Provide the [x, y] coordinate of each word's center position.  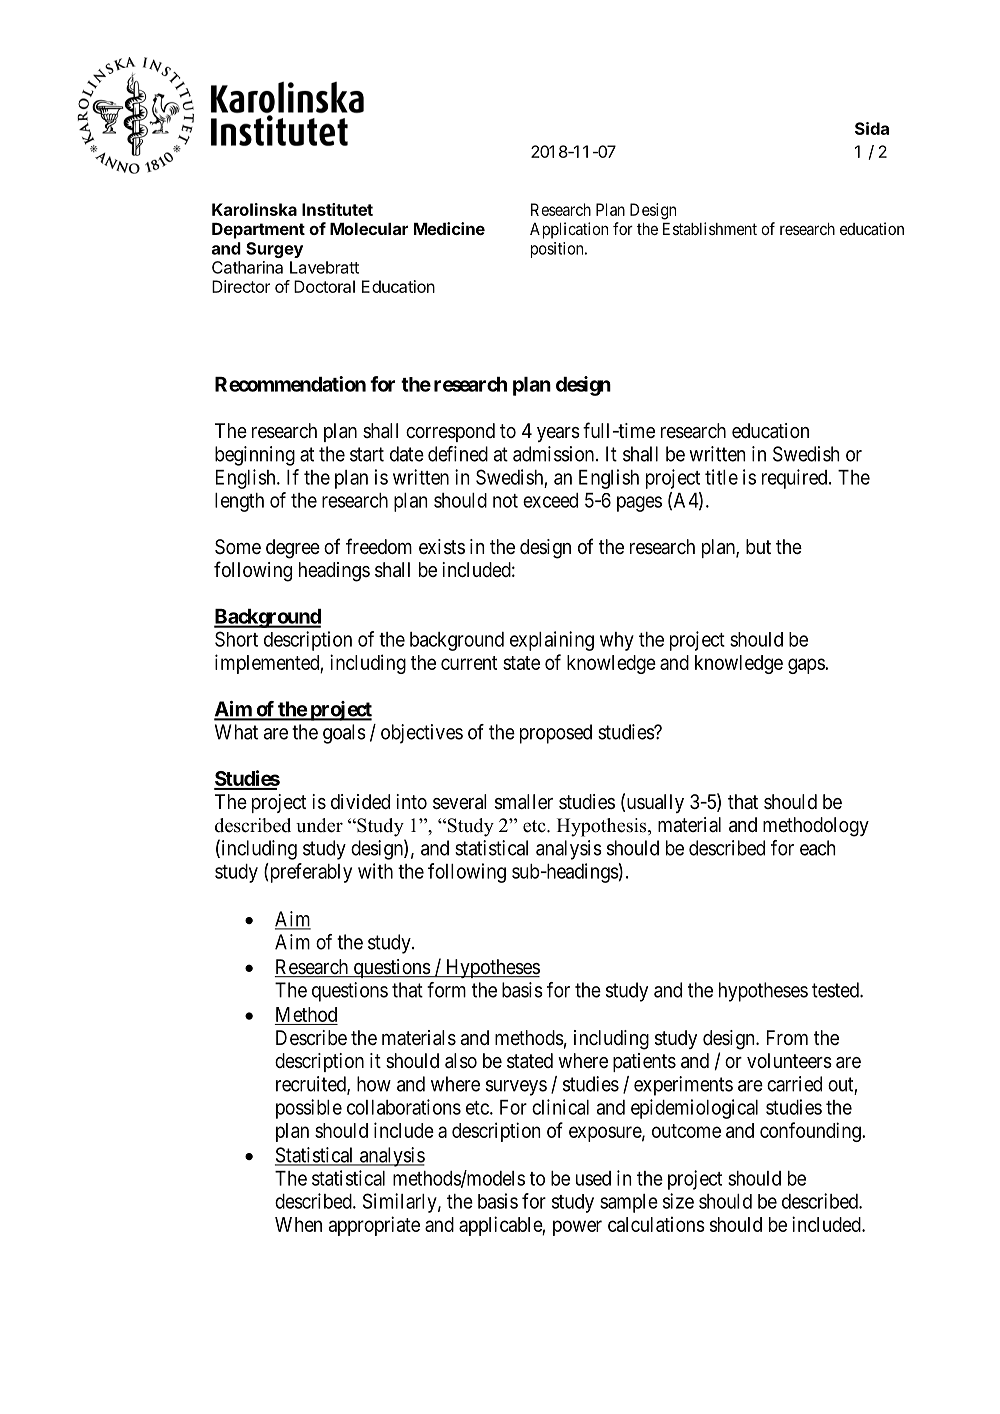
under [319, 825]
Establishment [710, 228]
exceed [550, 500]
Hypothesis [603, 827]
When [298, 1224]
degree [293, 549]
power [577, 1228]
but [758, 546]
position [558, 250]
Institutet [337, 209]
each [818, 848]
